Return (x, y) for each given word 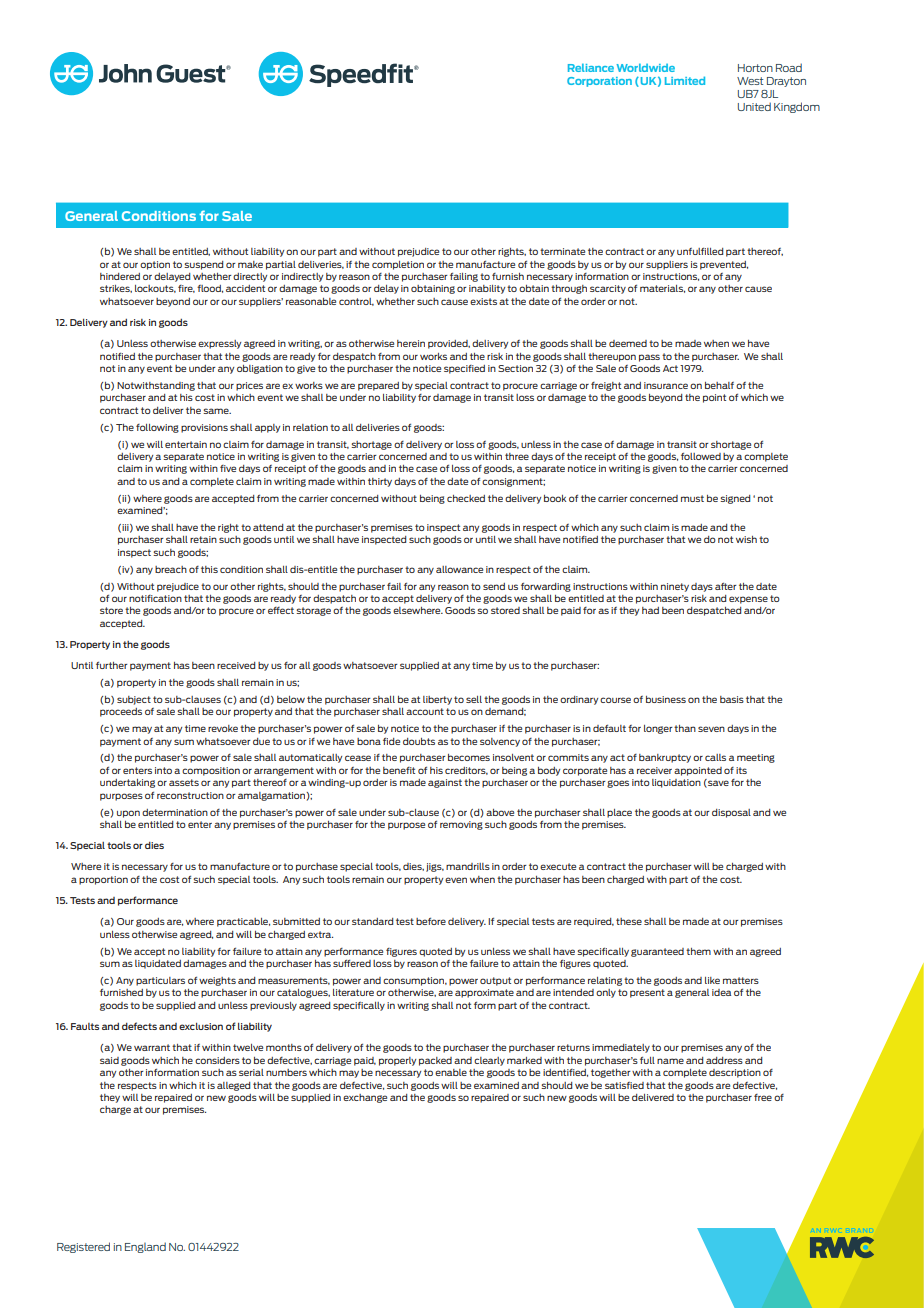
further (112, 665)
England (145, 1247)
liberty (437, 700)
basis (732, 699)
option (155, 265)
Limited (685, 80)
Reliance (591, 67)
